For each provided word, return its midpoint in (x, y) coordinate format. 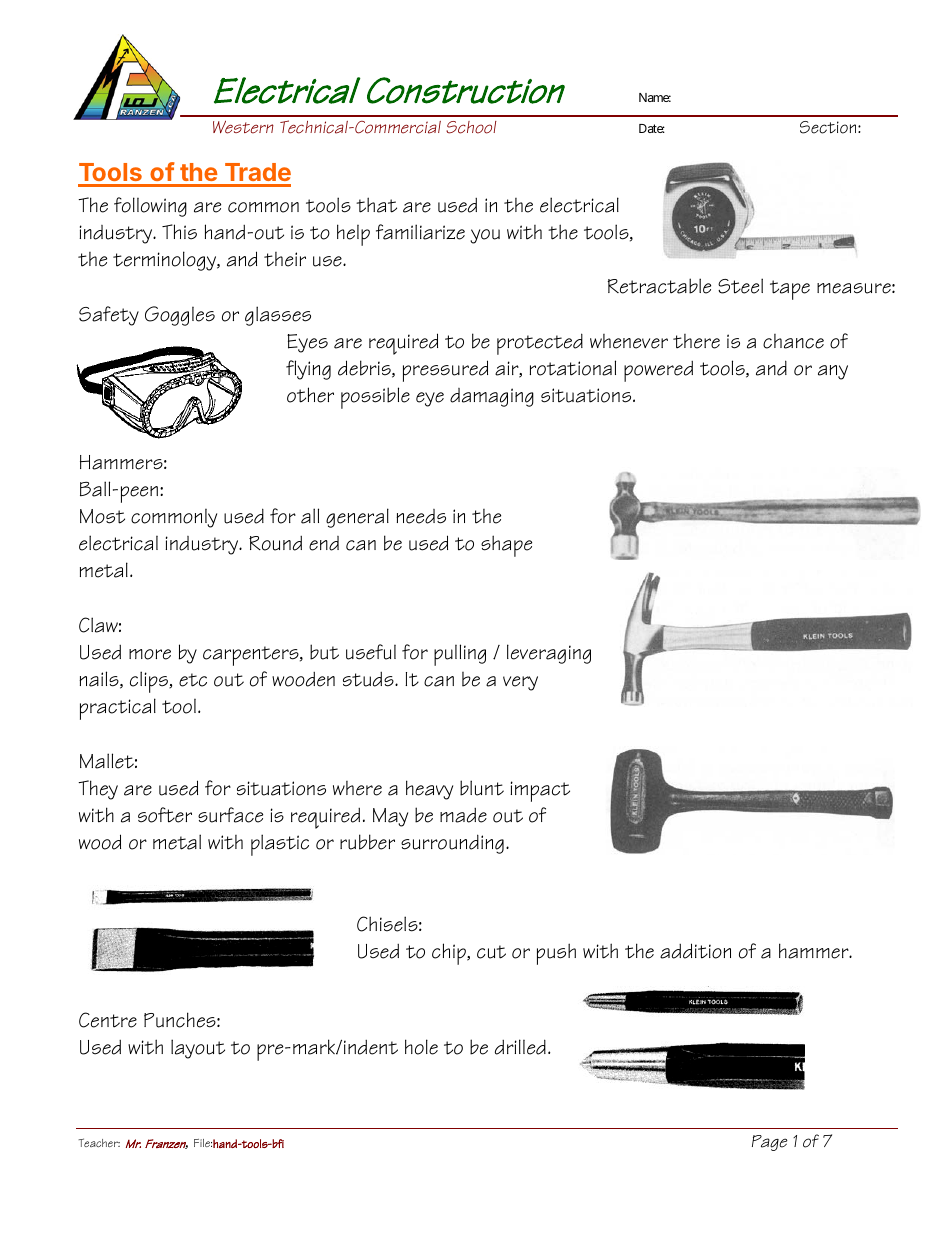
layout (198, 1049)
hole (421, 1047)
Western (243, 127)
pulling (460, 655)
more (150, 654)
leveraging (549, 654)
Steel (740, 286)
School (471, 127)
